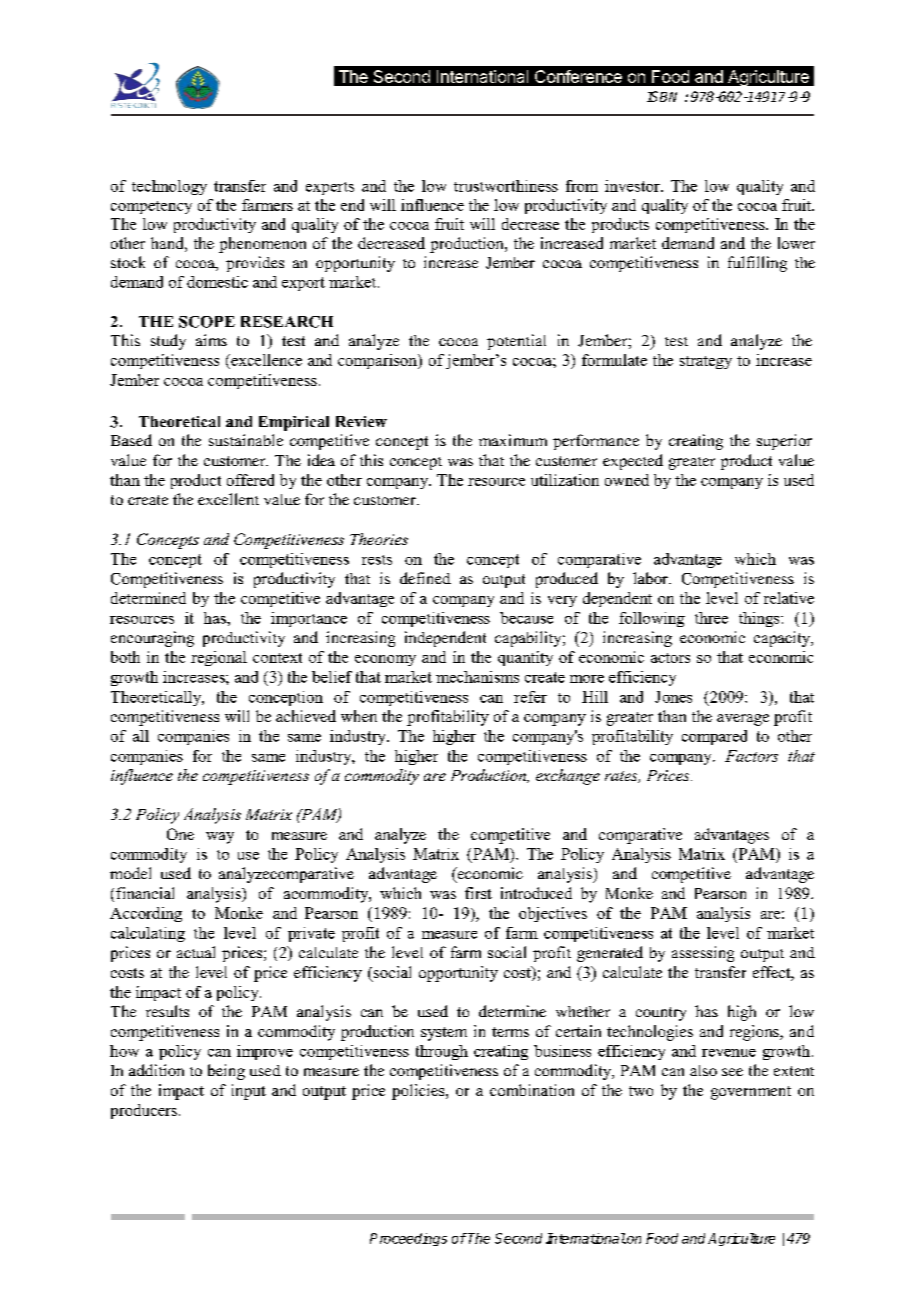 The width and height of the screenshot is (924, 1308). Describe the element at coordinates (144, 1111) in the screenshot. I see `producers` at that location.
